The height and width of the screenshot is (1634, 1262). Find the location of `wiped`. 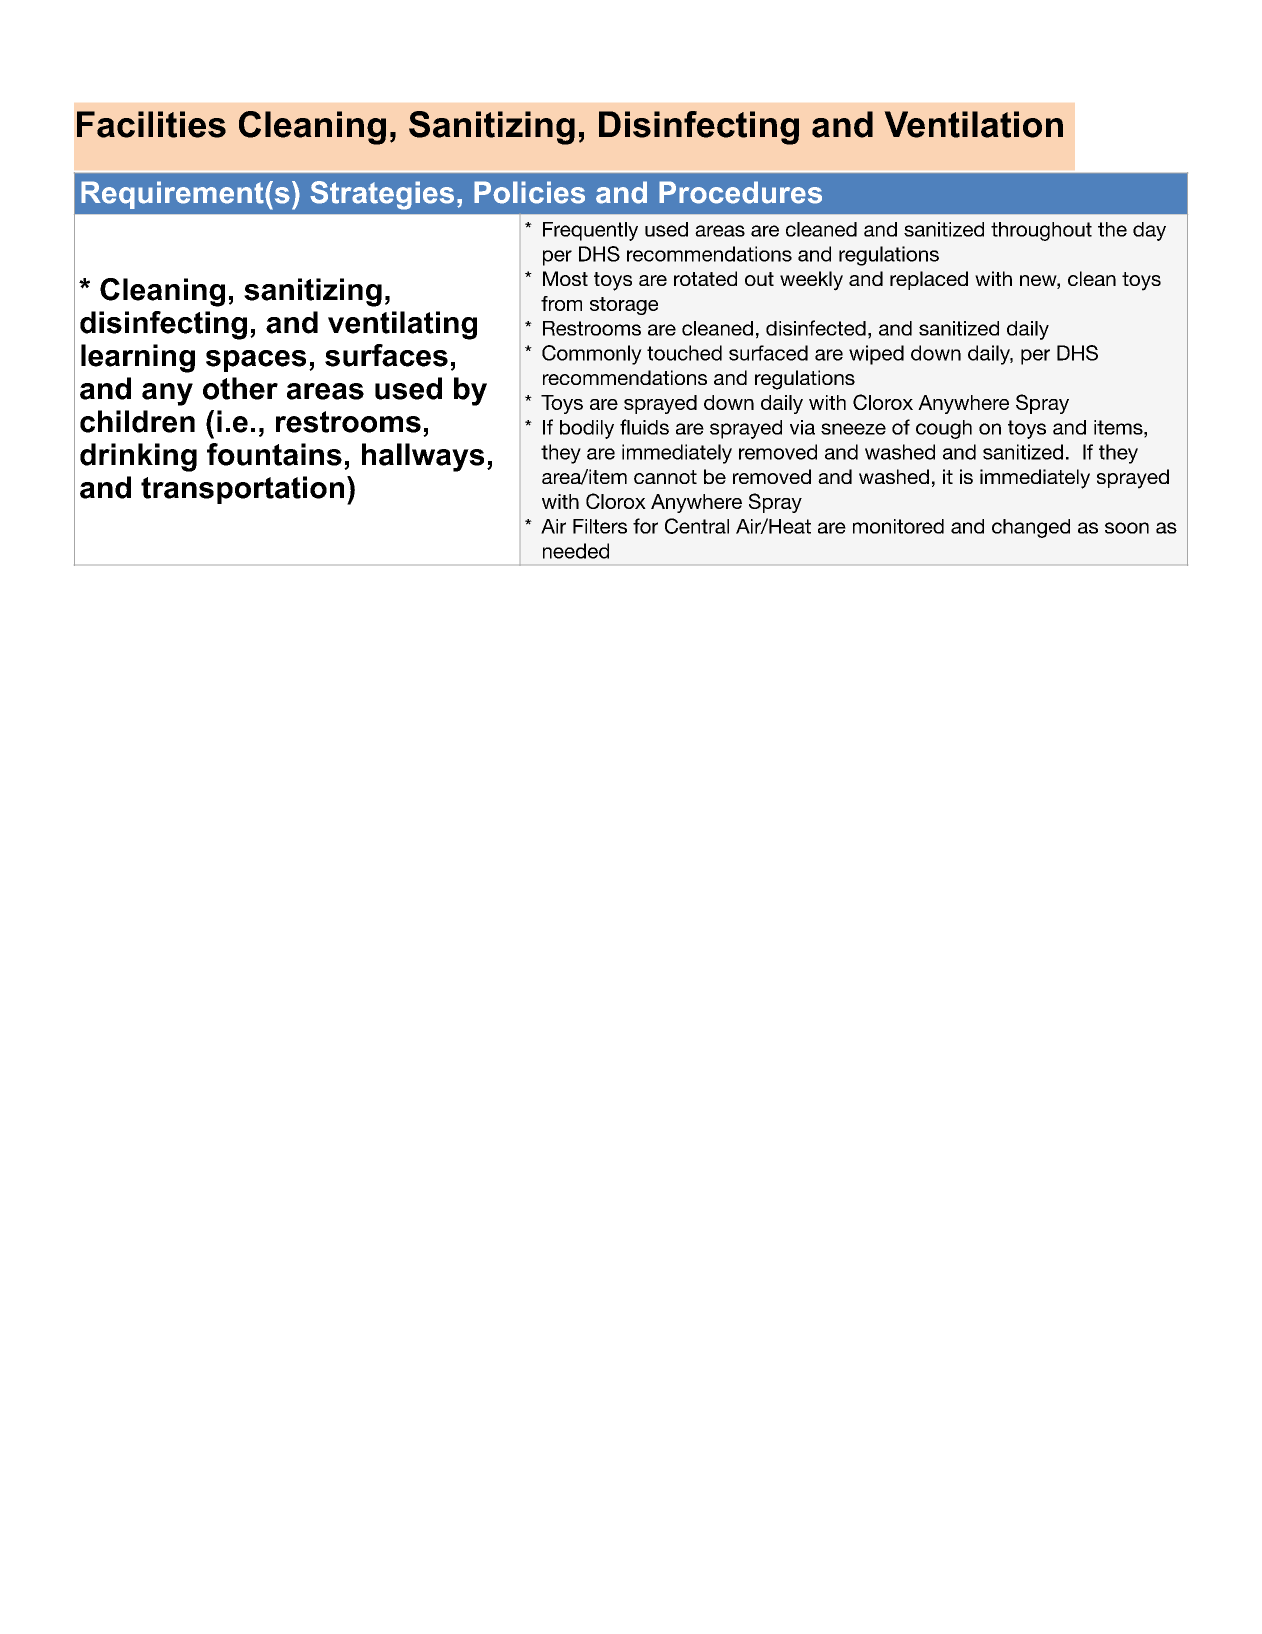

wiped is located at coordinates (876, 355).
